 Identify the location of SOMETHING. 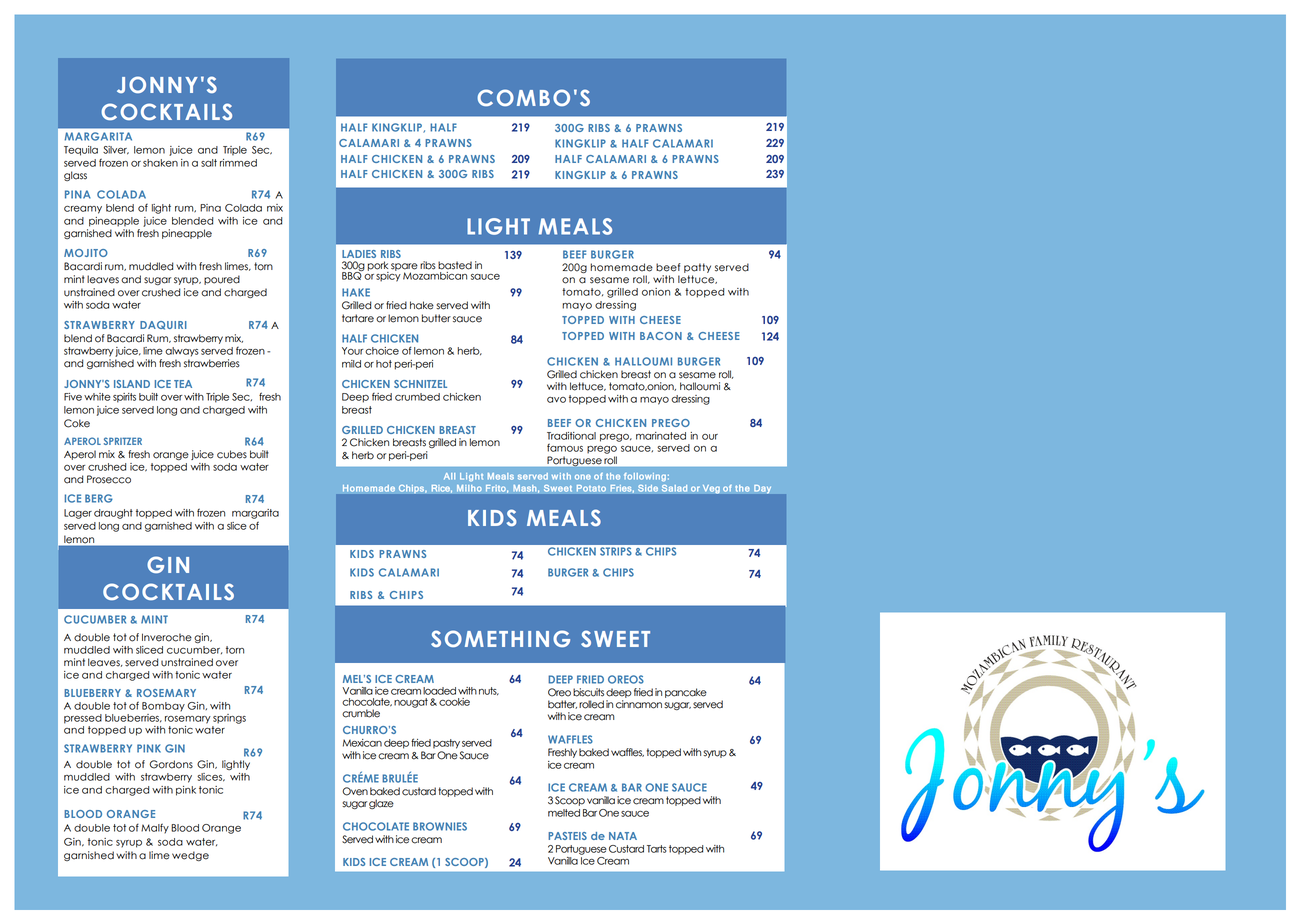
(500, 638).
